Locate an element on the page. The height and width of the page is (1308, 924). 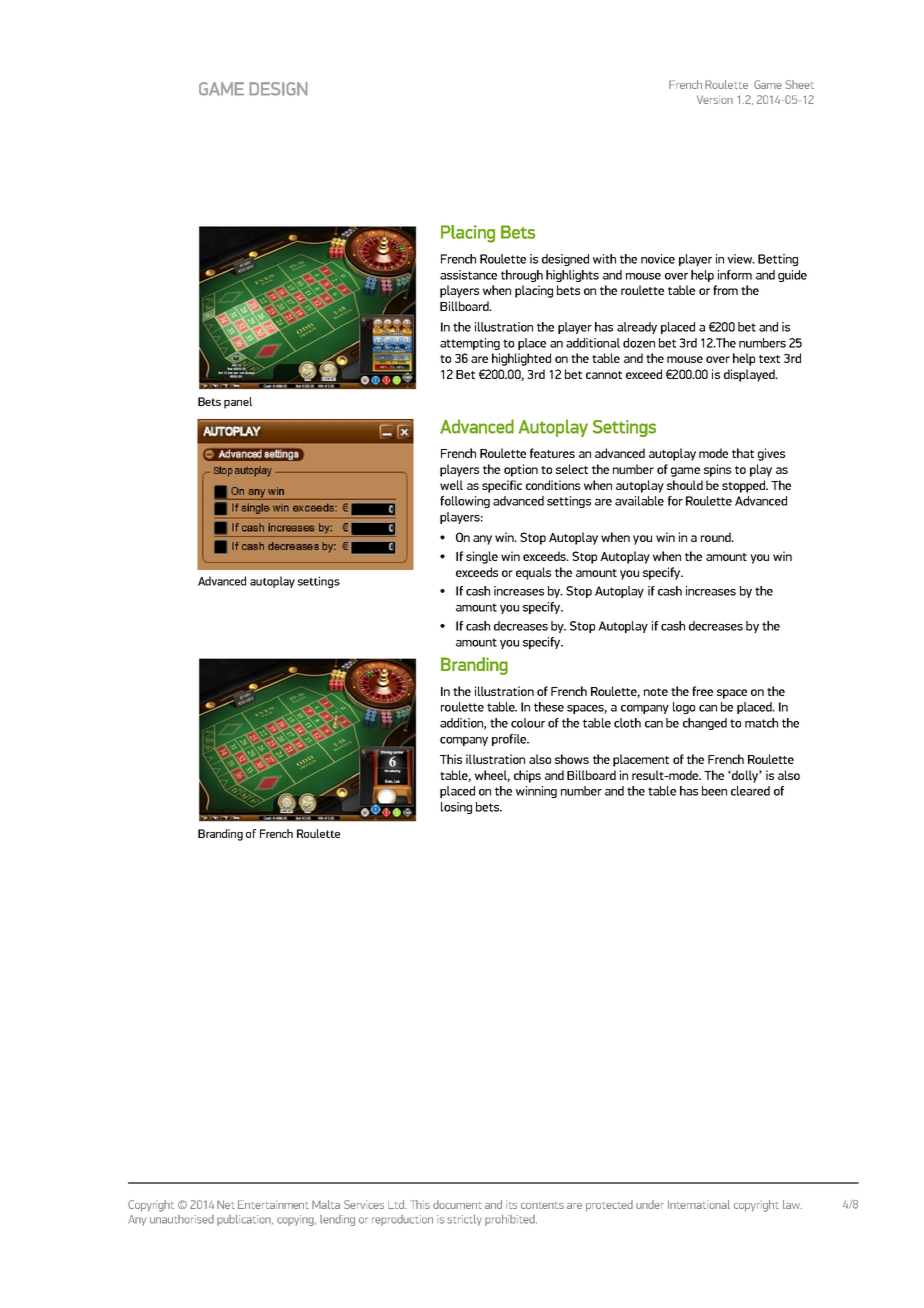
single is located at coordinates (482, 557).
